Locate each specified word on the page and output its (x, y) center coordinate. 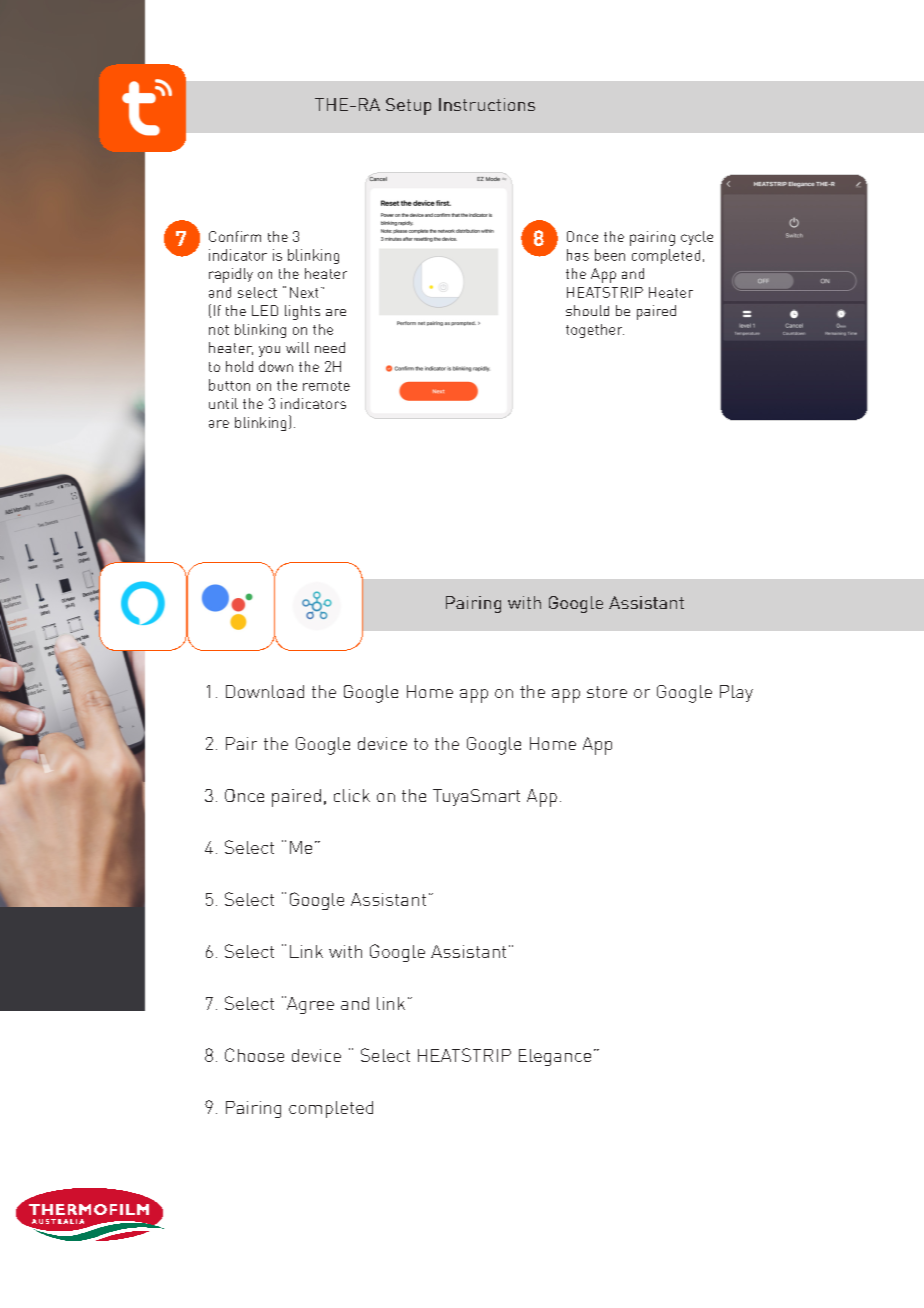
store (607, 692)
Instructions (487, 104)
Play (736, 693)
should (587, 310)
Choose (254, 1055)
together (595, 331)
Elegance (555, 1057)
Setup (408, 106)
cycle (697, 238)
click (352, 795)
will (297, 347)
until (223, 403)
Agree (309, 1005)
